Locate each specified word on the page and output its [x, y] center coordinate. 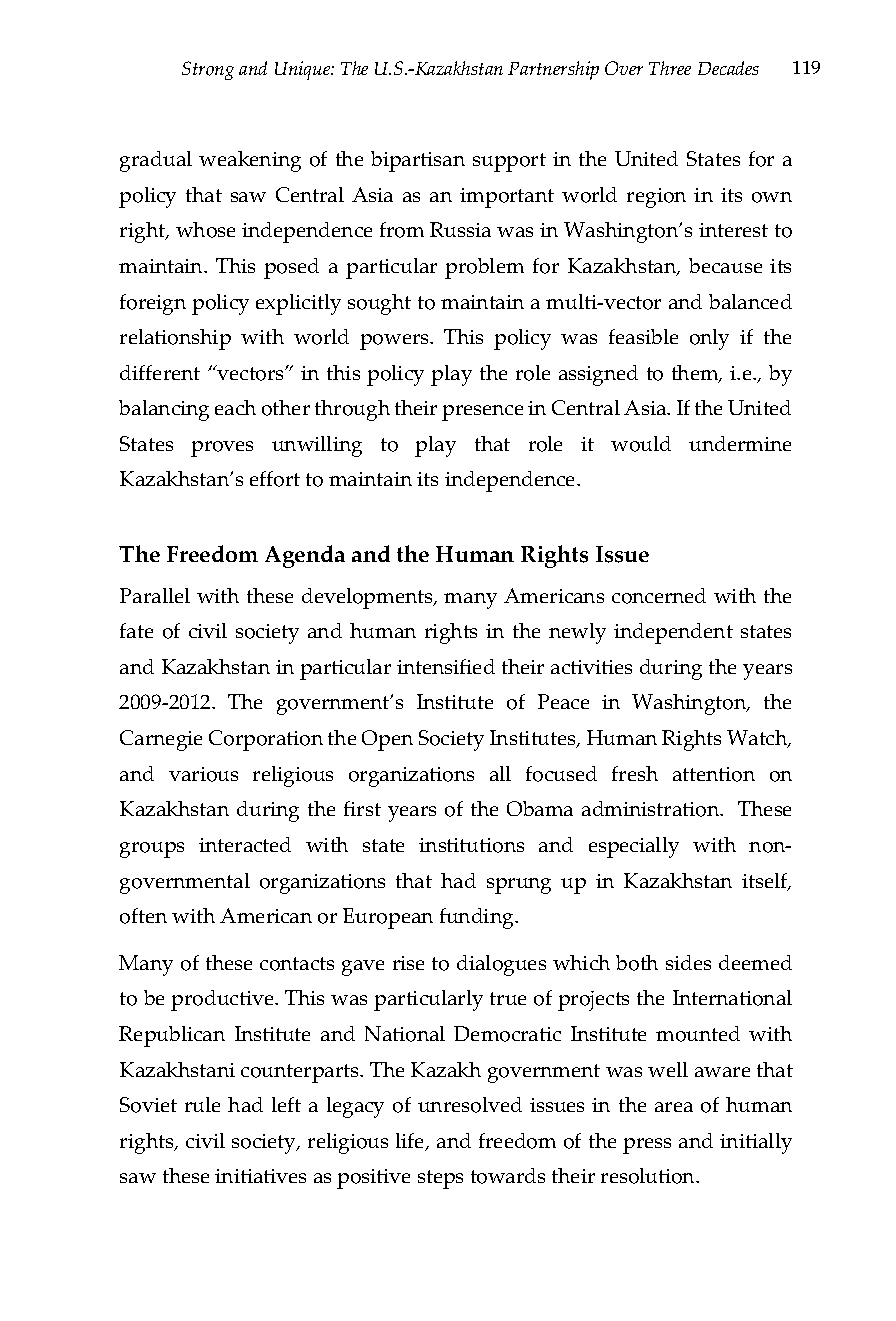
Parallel [155, 595]
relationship [175, 339]
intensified [446, 666]
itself [766, 882]
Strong [208, 70]
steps [440, 1179]
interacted [245, 844]
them [696, 374]
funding [478, 918]
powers [395, 342]
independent [673, 633]
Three [670, 68]
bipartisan [418, 161]
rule [202, 1104]
